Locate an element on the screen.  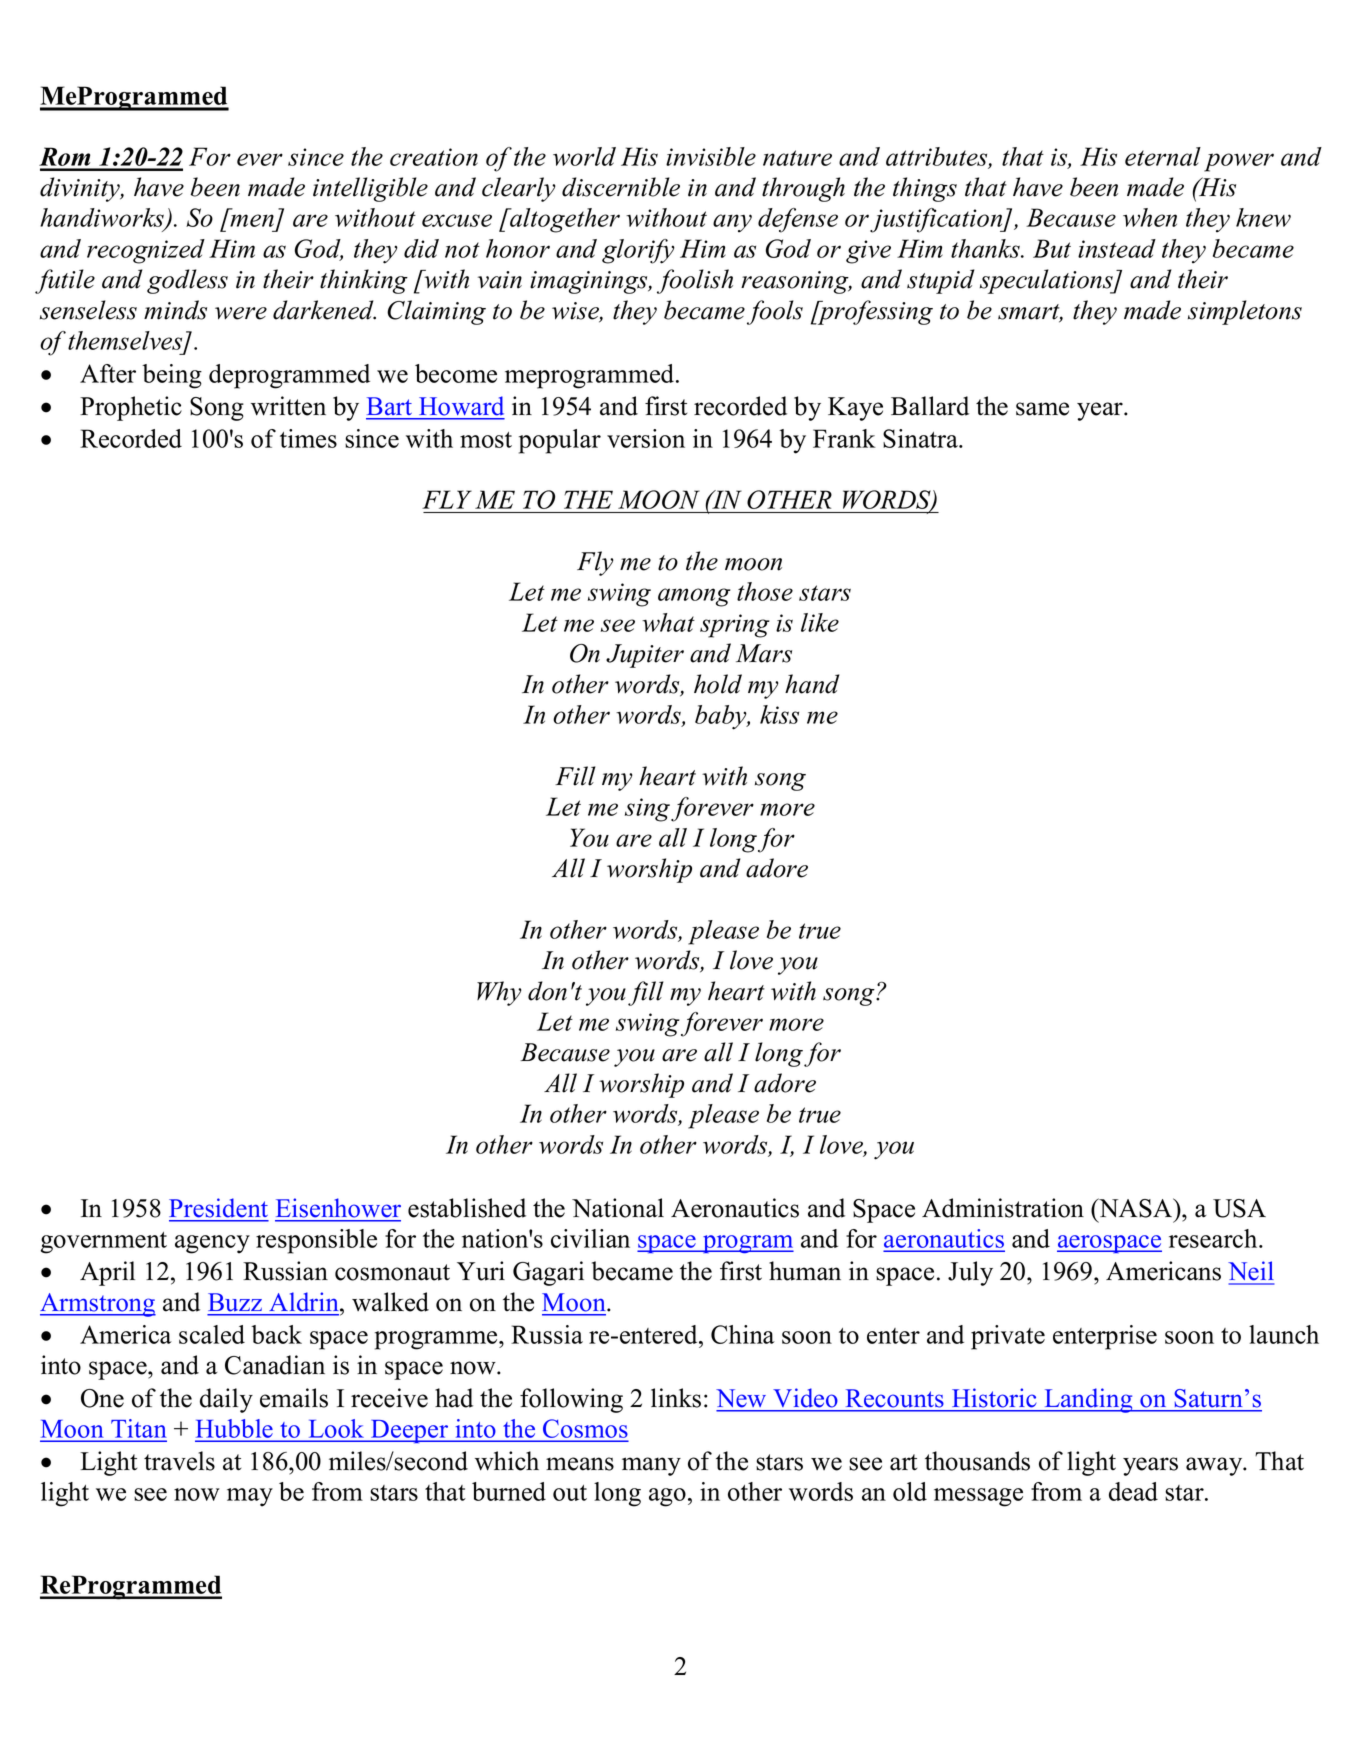
recognized is located at coordinates (146, 251).
